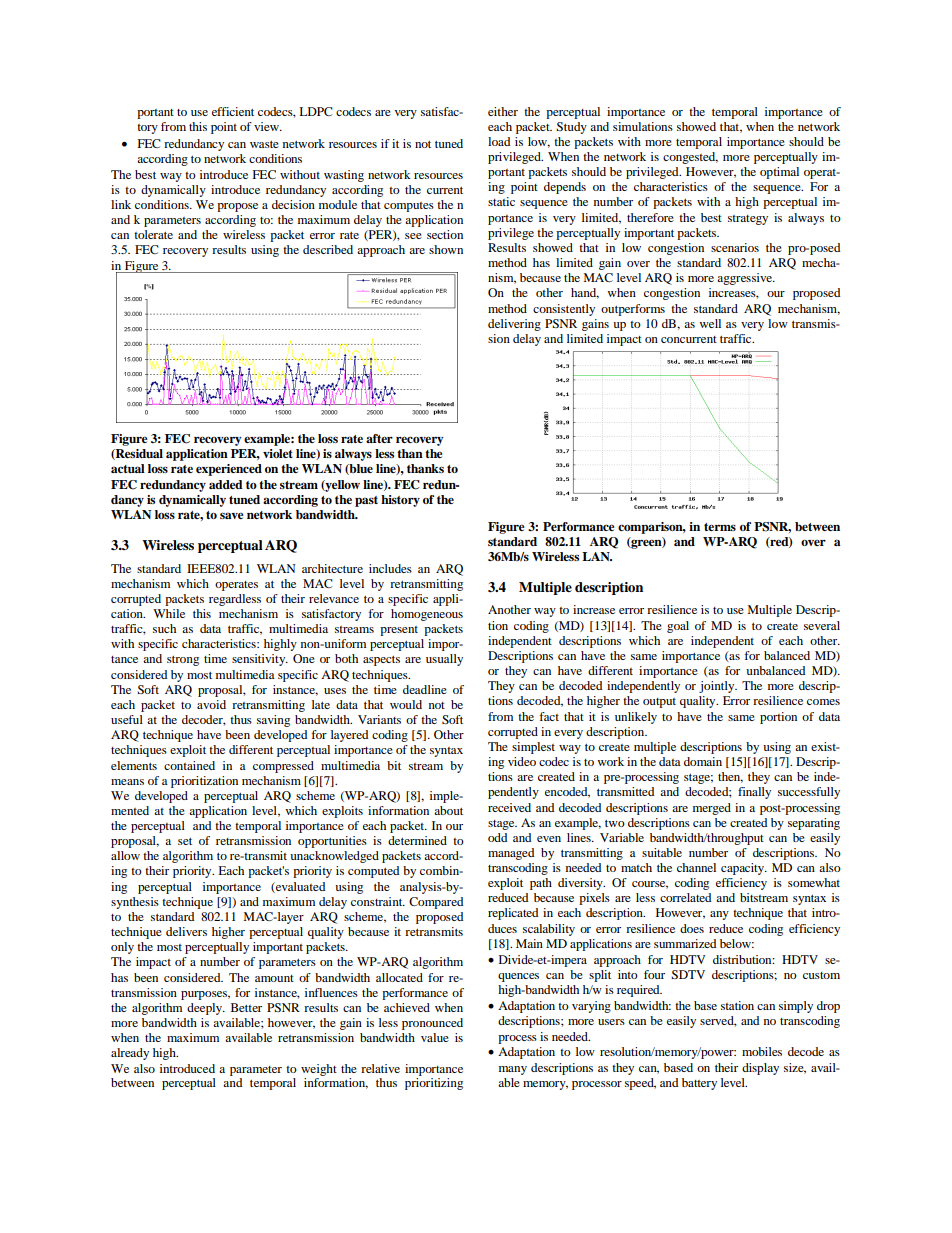  I want to click on then, so click(730, 777).
